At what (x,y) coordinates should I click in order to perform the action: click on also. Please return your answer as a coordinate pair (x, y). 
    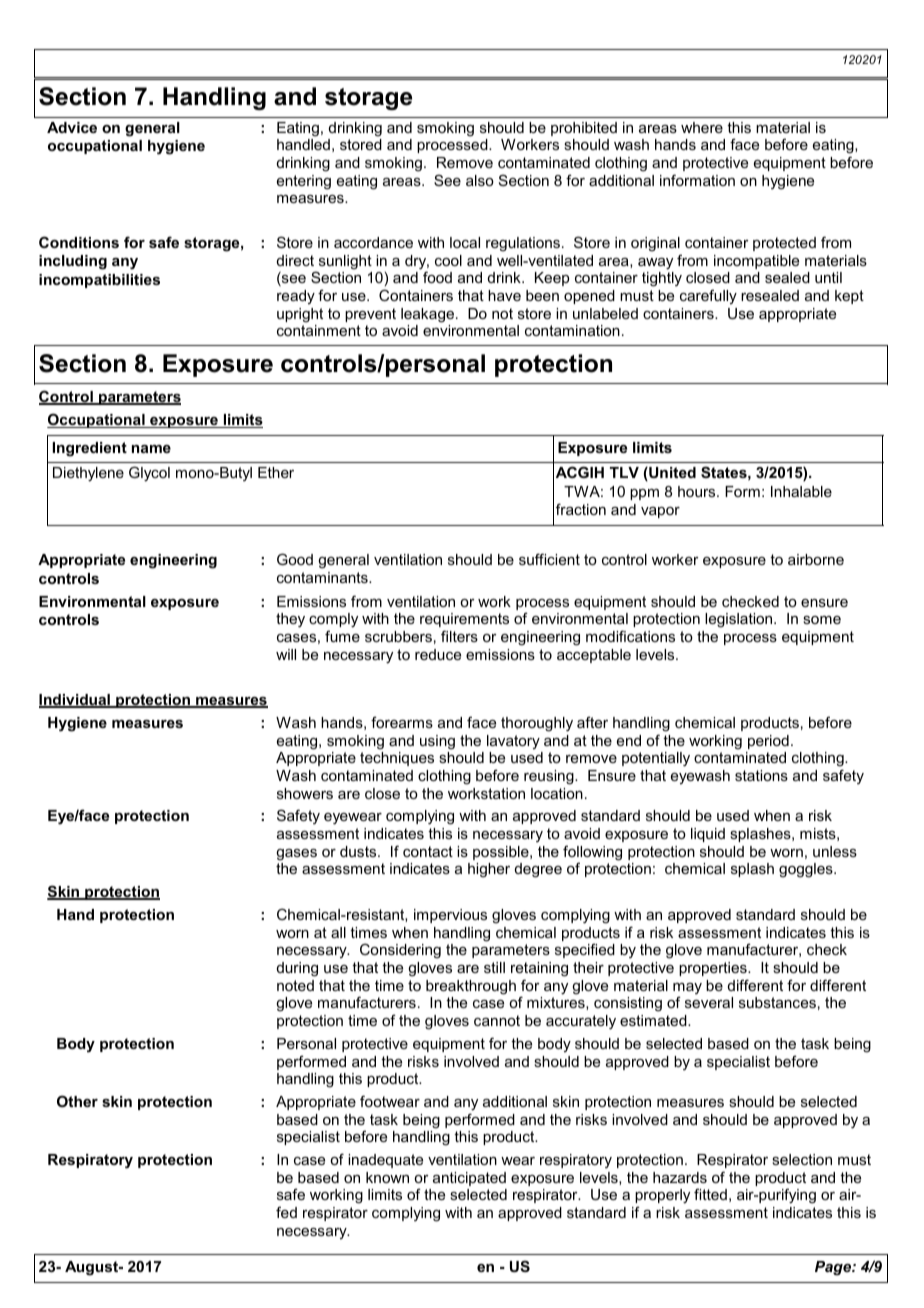
    Looking at the image, I should click on (480, 180).
